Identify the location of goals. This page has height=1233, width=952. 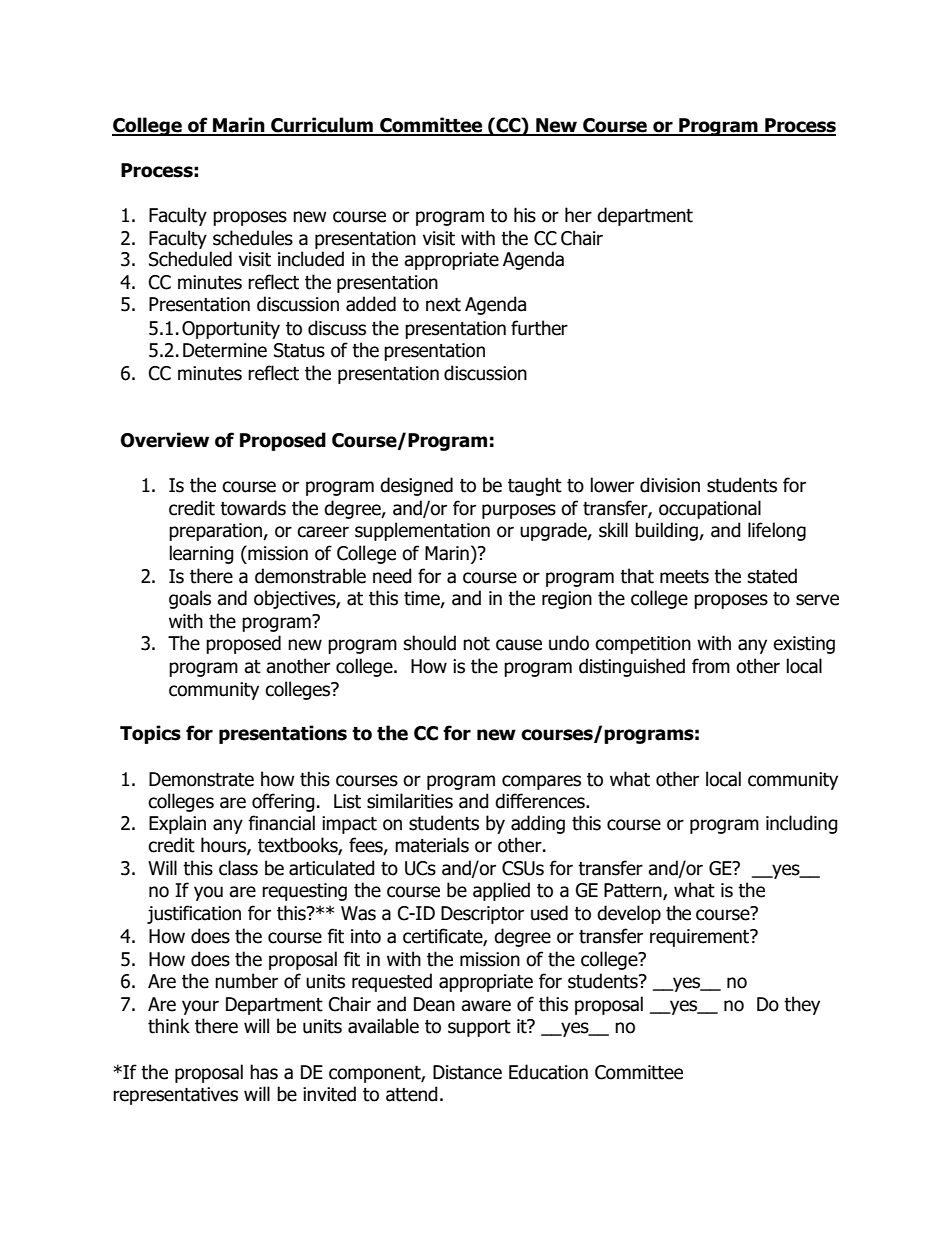
(190, 599).
